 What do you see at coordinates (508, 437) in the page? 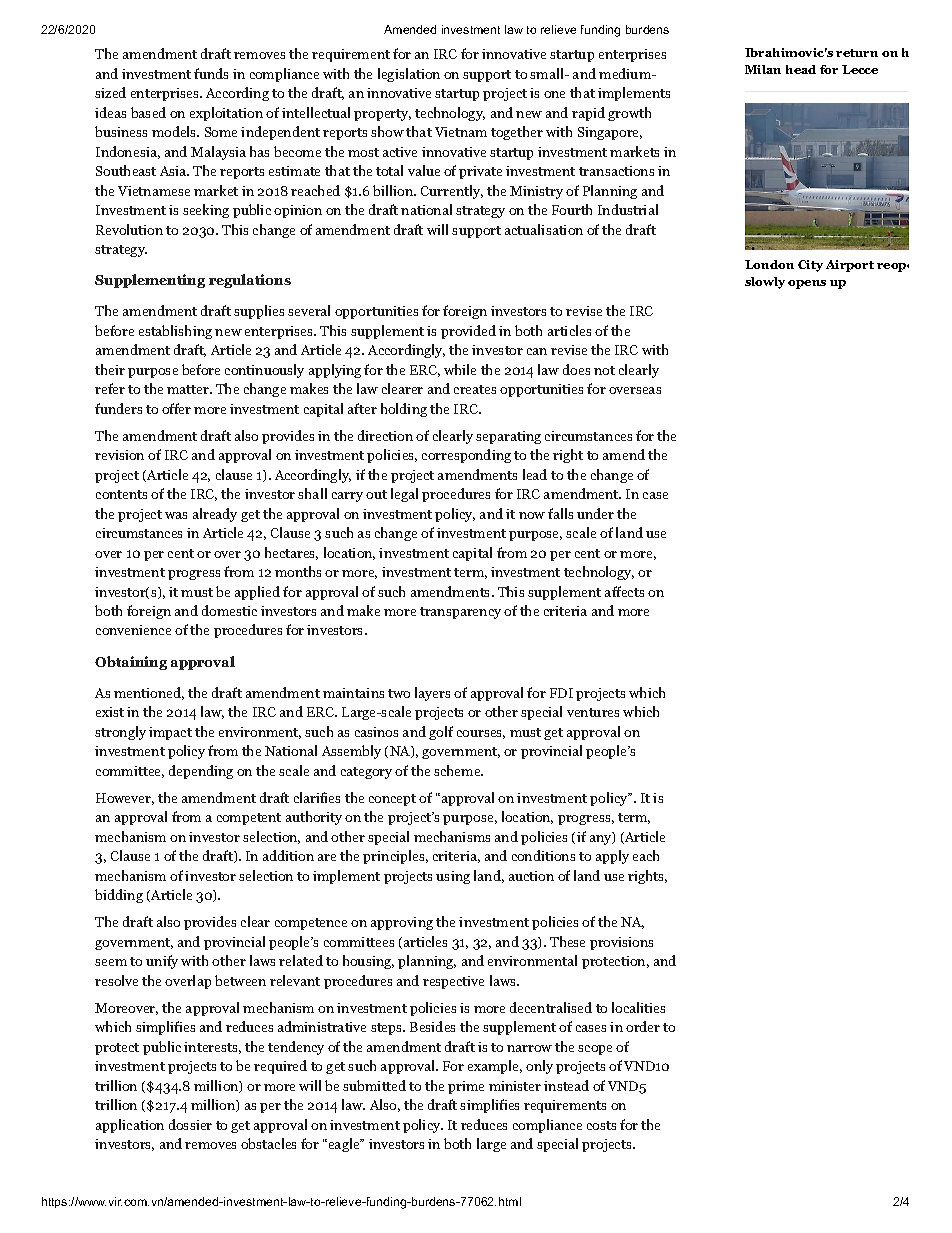
I see `separating` at bounding box center [508, 437].
